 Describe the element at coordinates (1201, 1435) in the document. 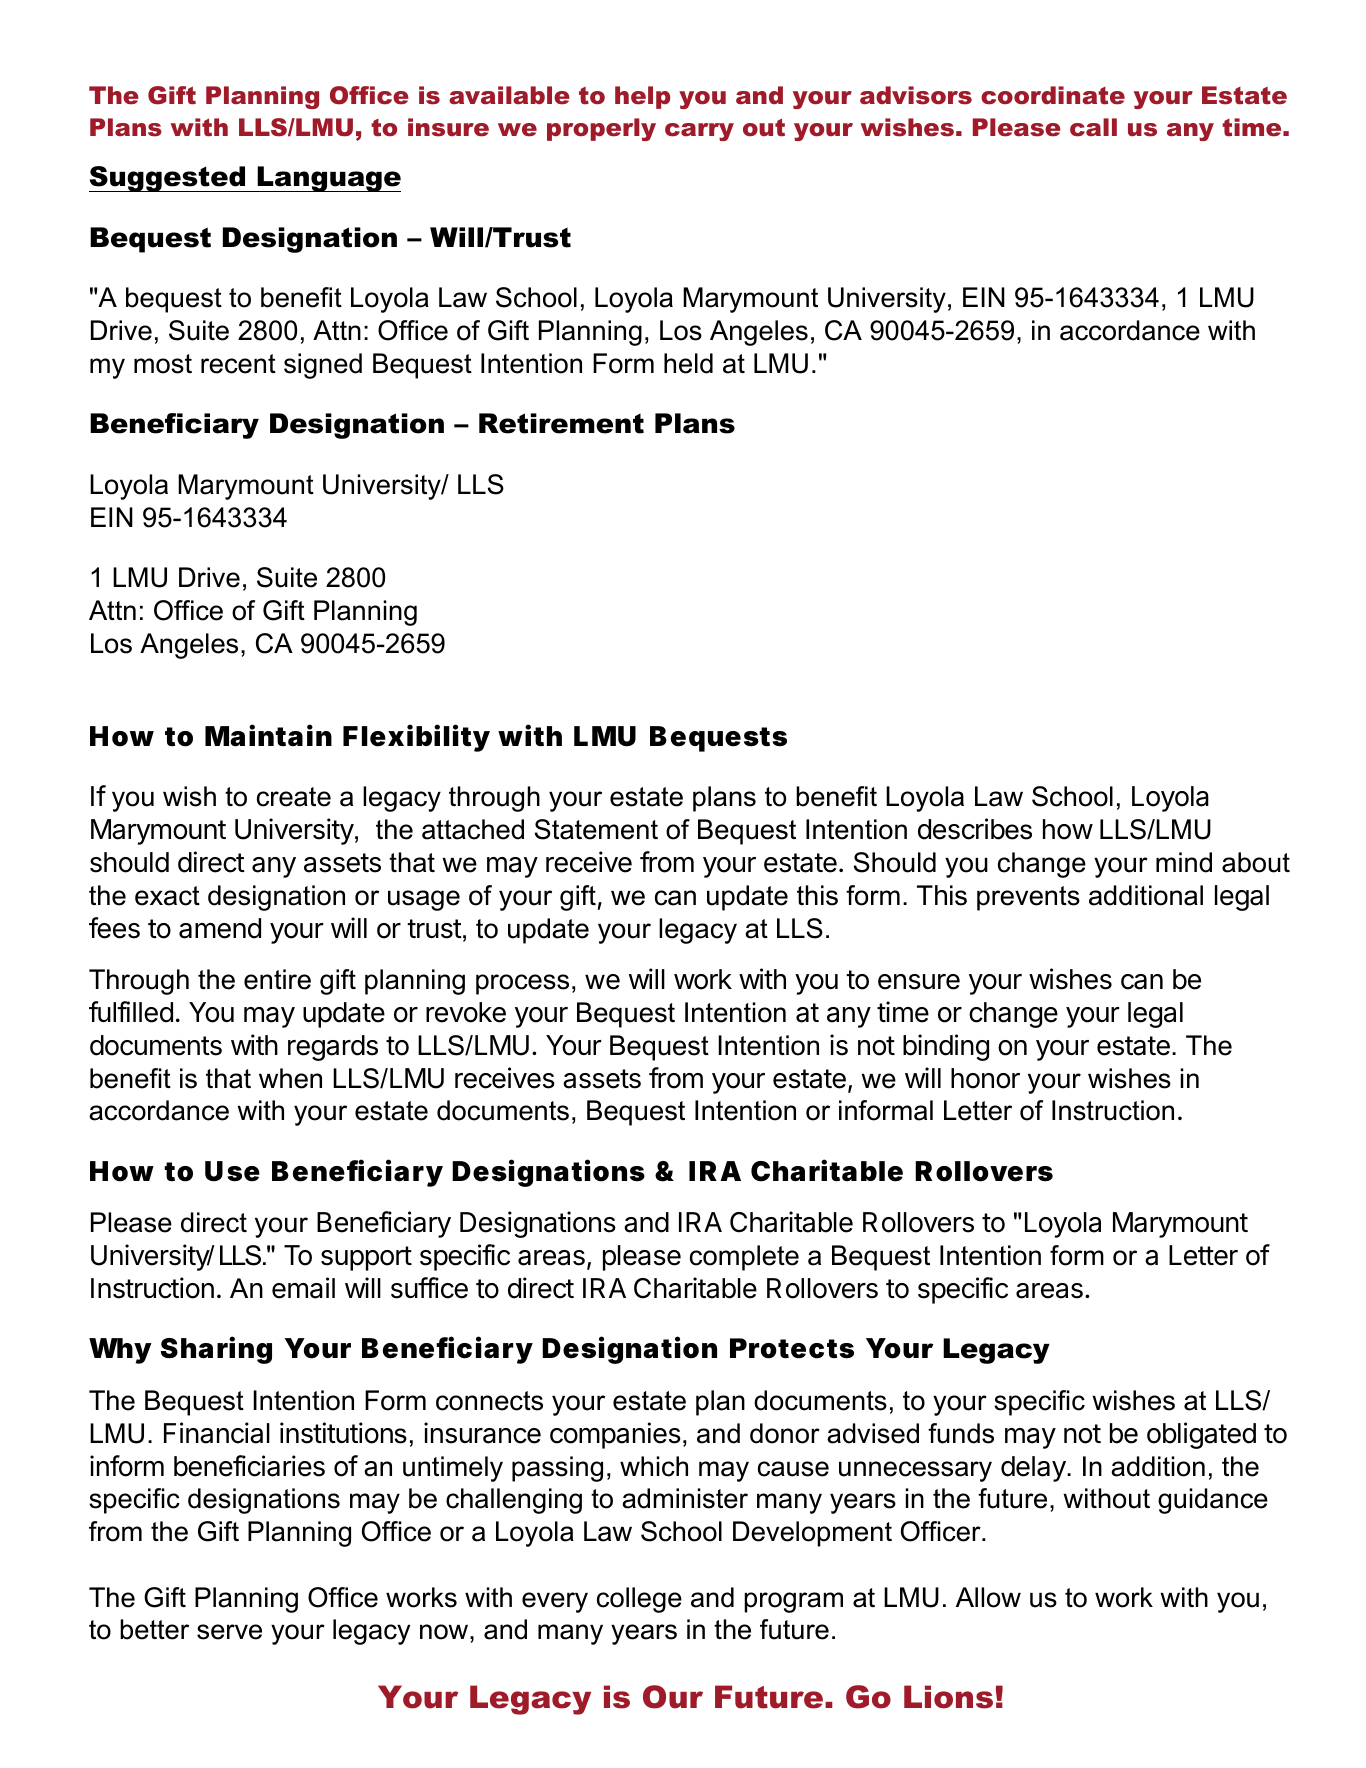

I see `obligated` at that location.
